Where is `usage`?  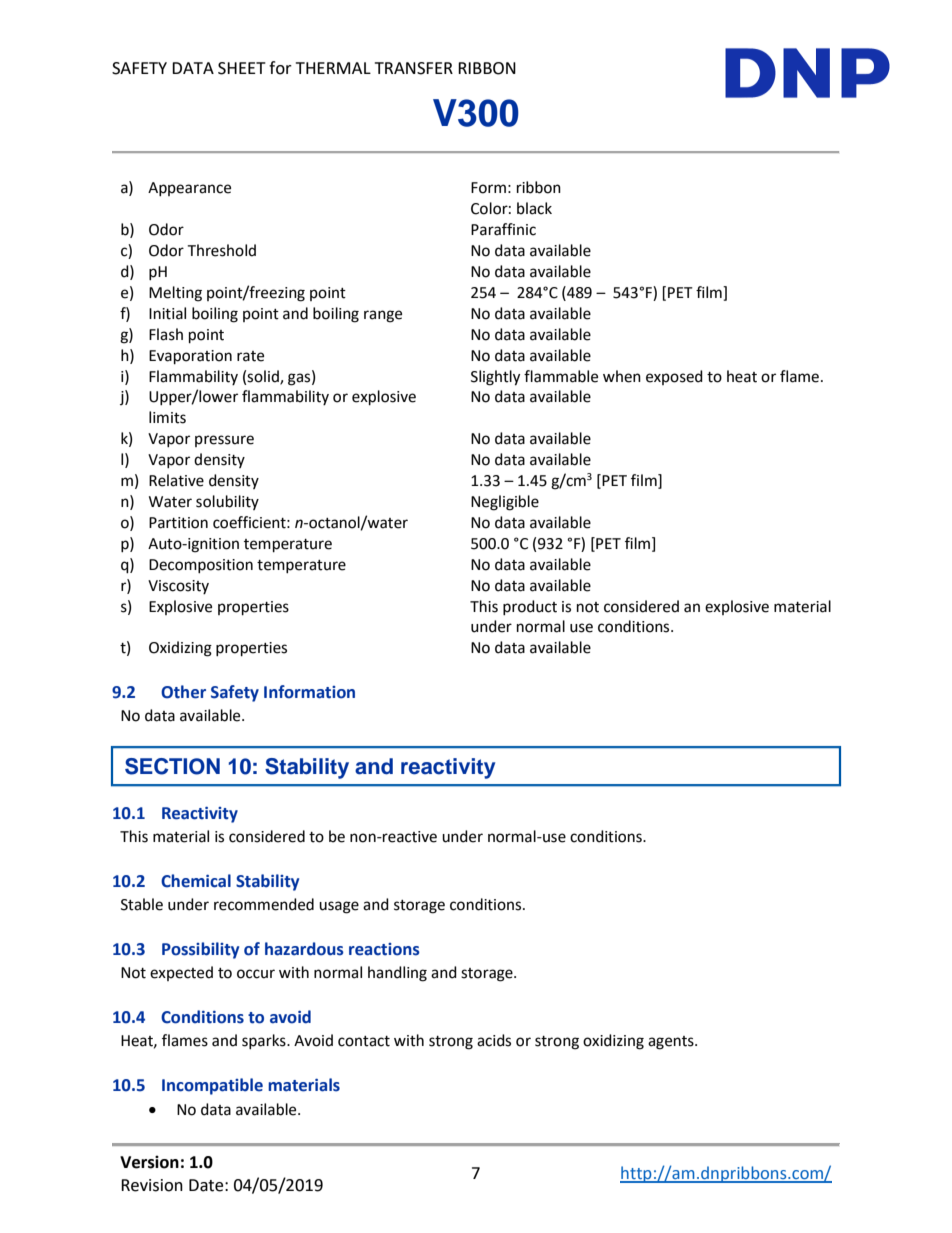 usage is located at coordinates (339, 907).
